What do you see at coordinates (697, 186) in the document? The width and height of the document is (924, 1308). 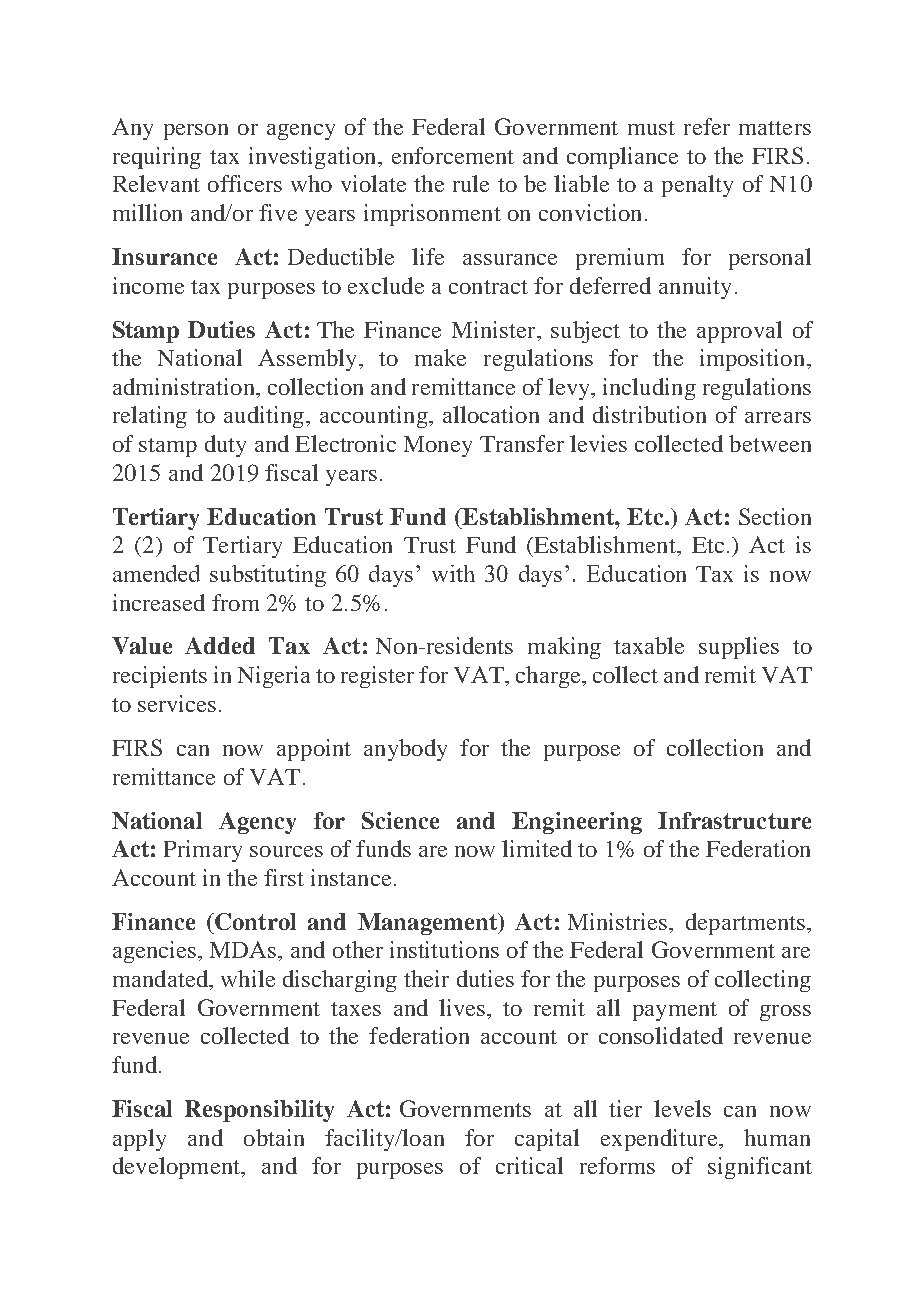 I see `penalty` at bounding box center [697, 186].
